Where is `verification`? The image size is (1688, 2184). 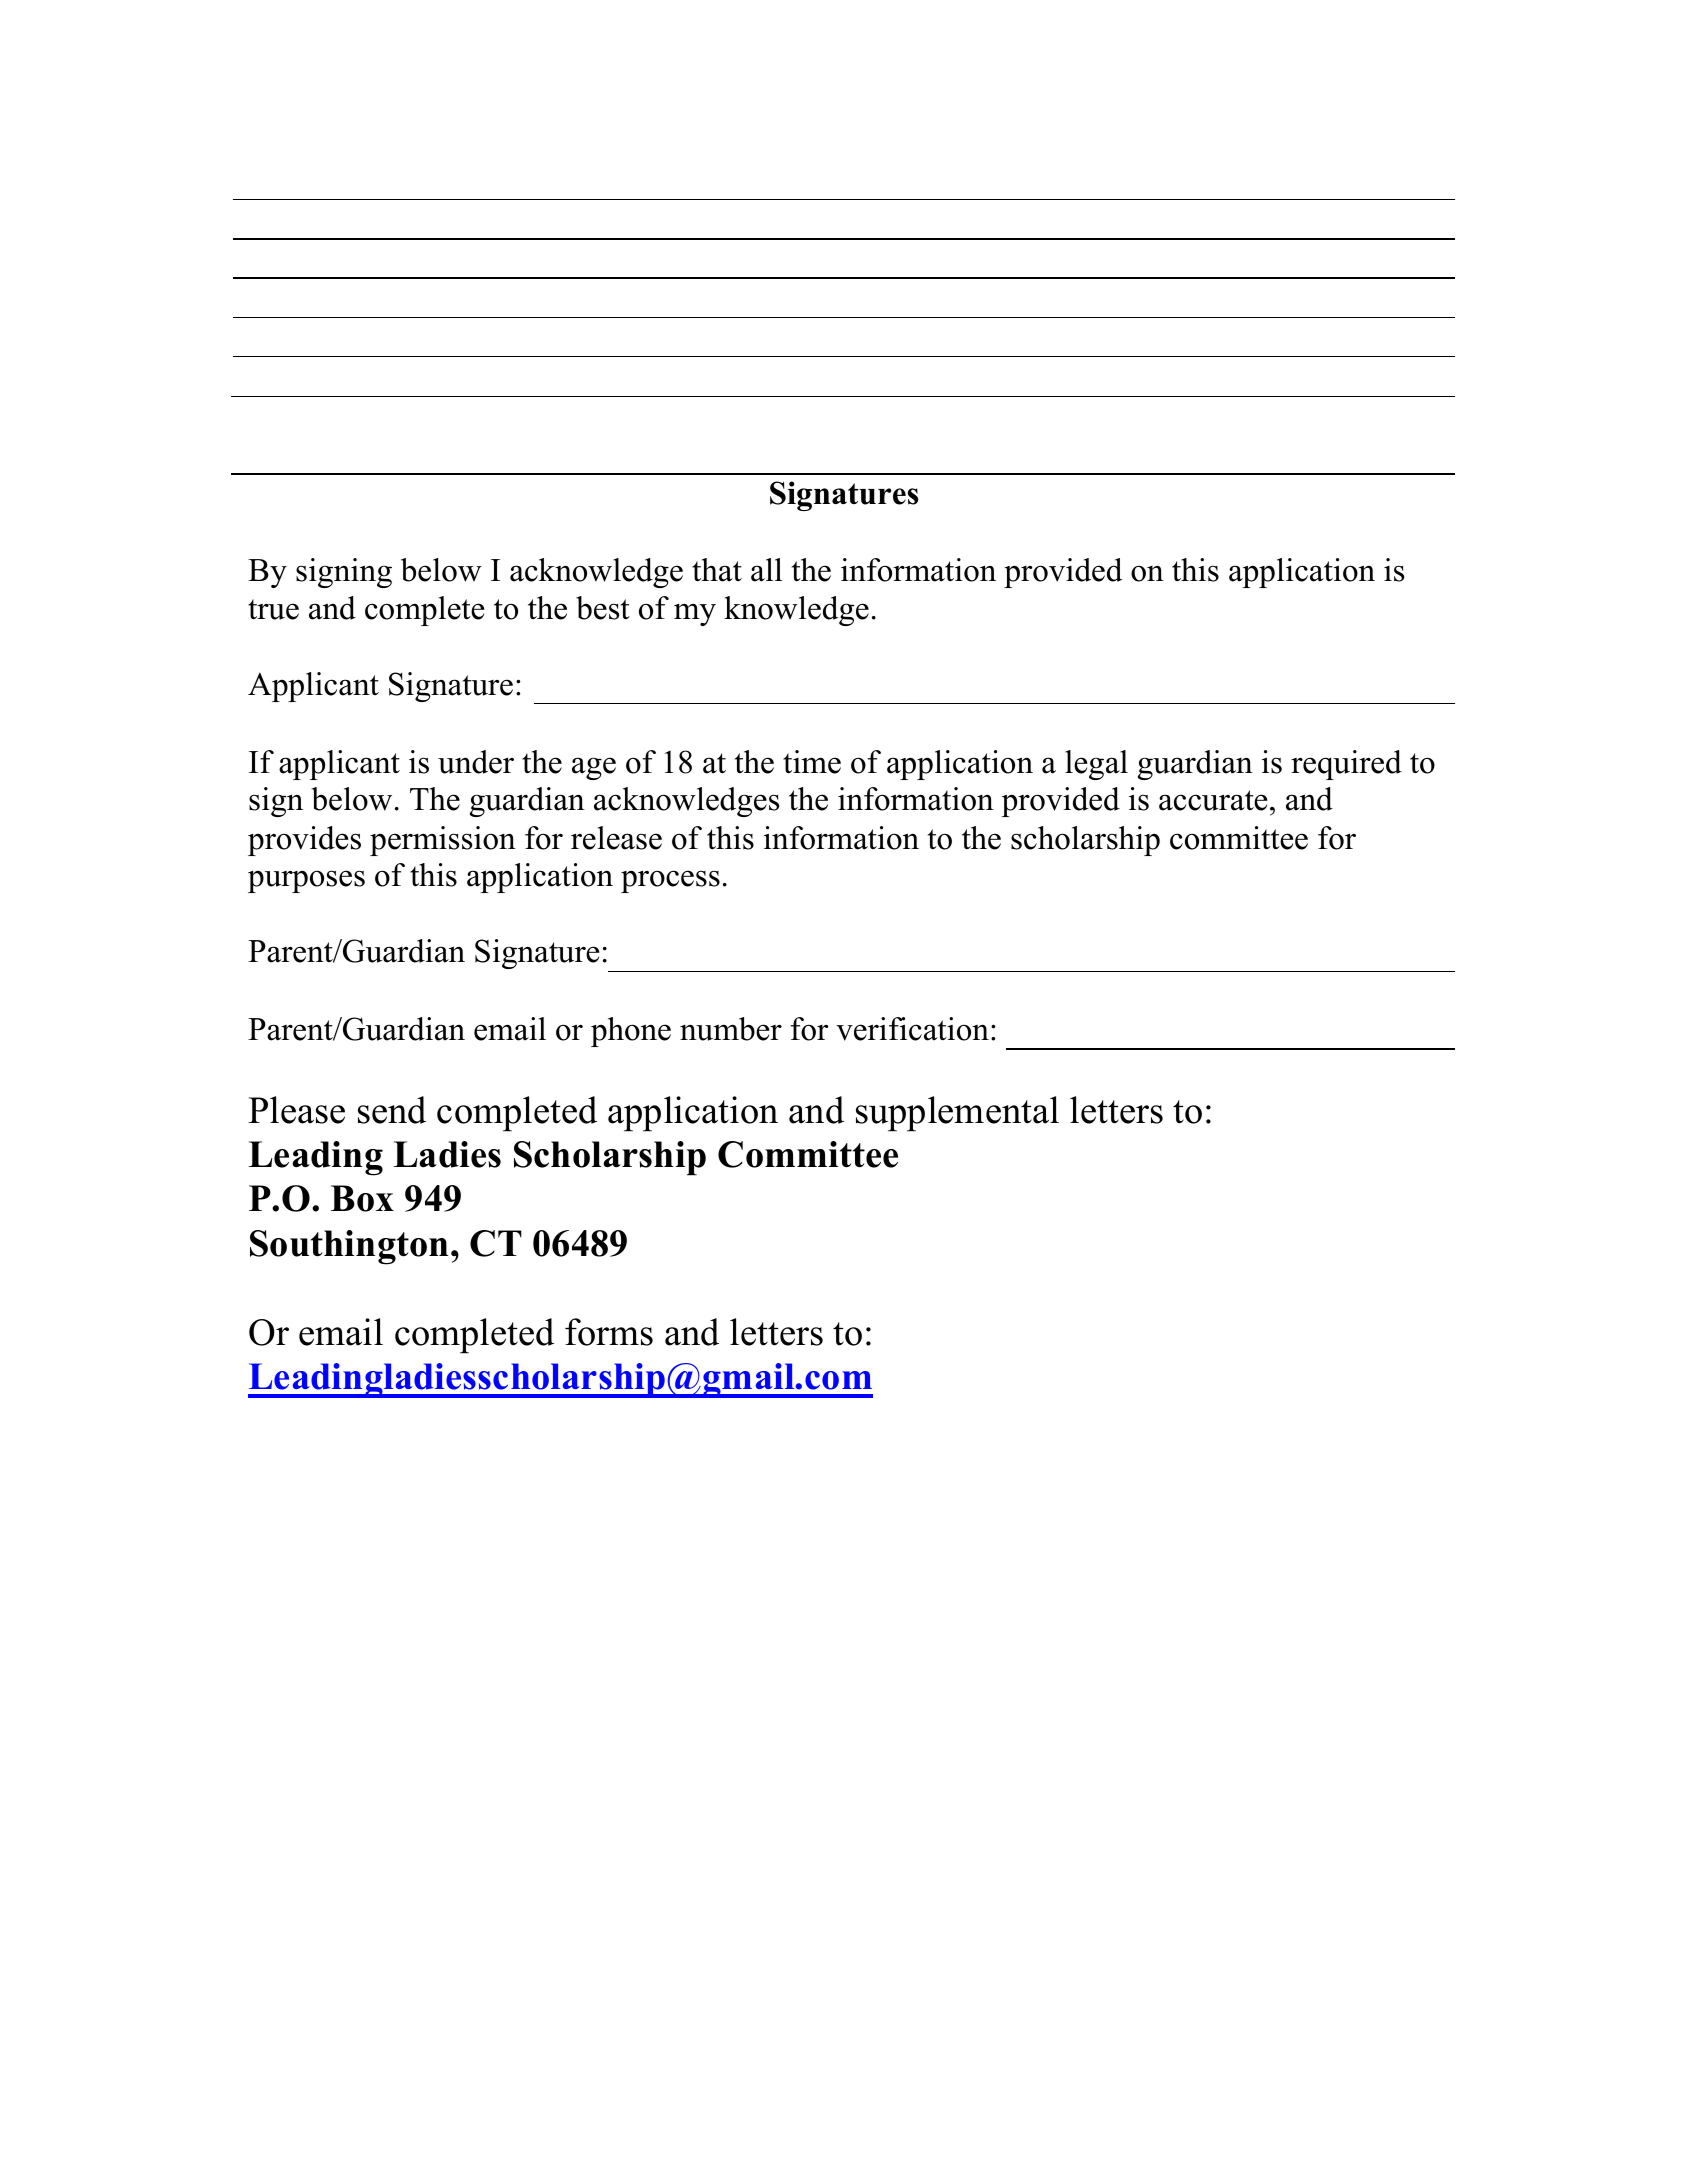 verification is located at coordinates (912, 1029).
